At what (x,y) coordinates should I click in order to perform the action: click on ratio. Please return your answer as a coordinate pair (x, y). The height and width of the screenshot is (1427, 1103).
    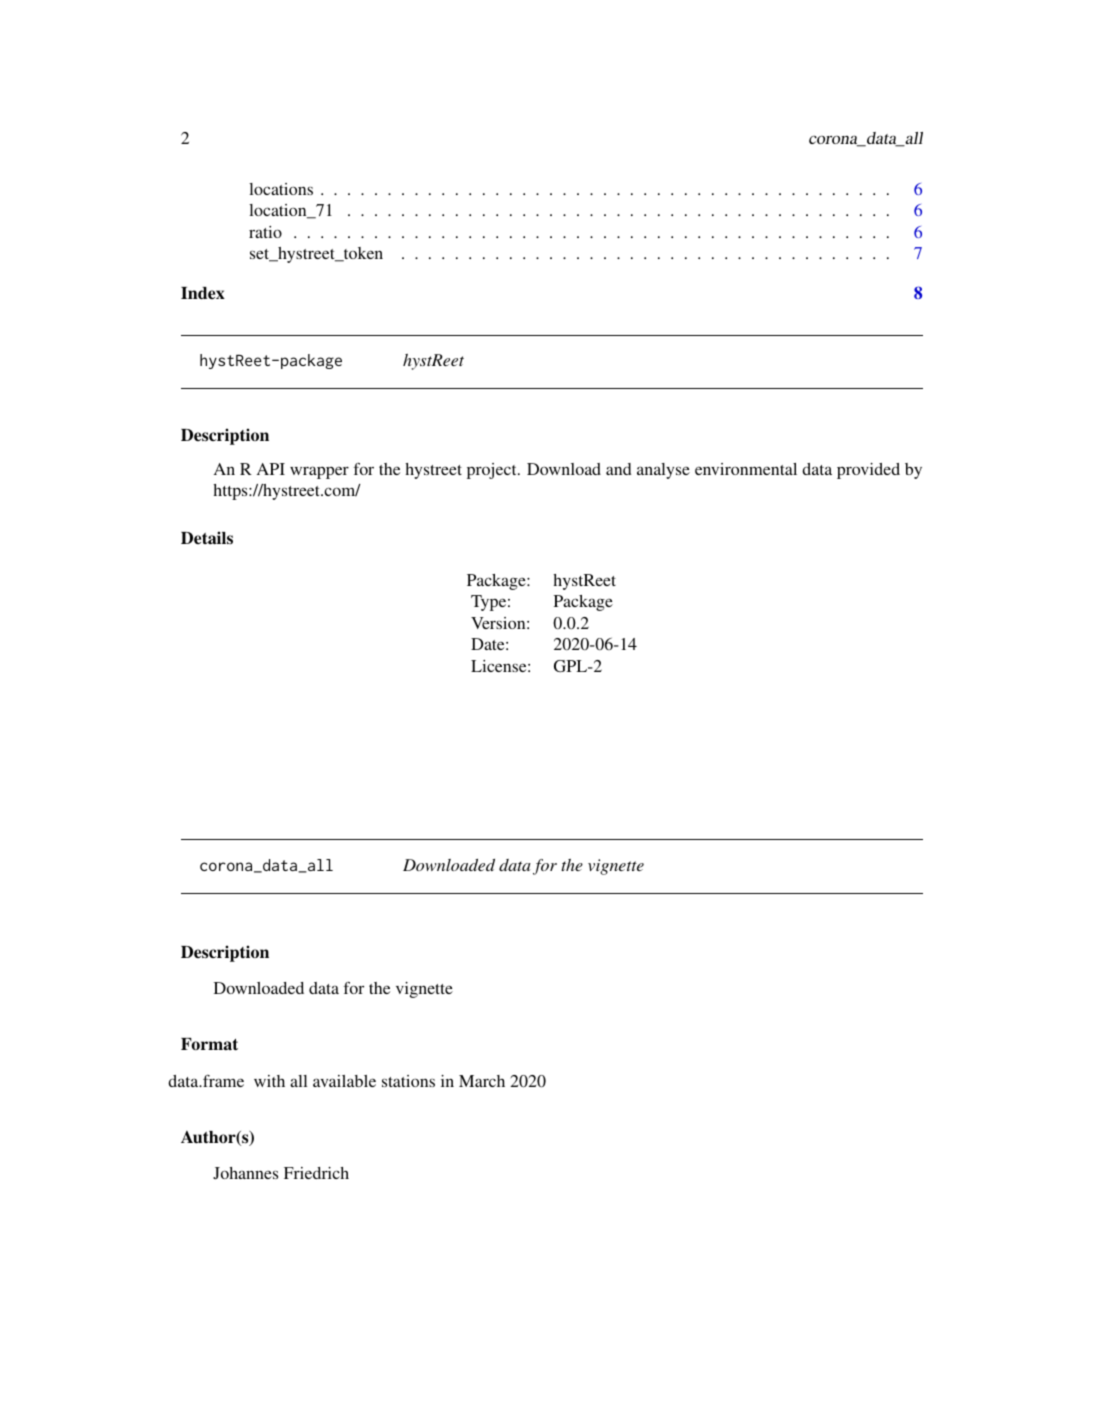
    Looking at the image, I should click on (265, 232).
